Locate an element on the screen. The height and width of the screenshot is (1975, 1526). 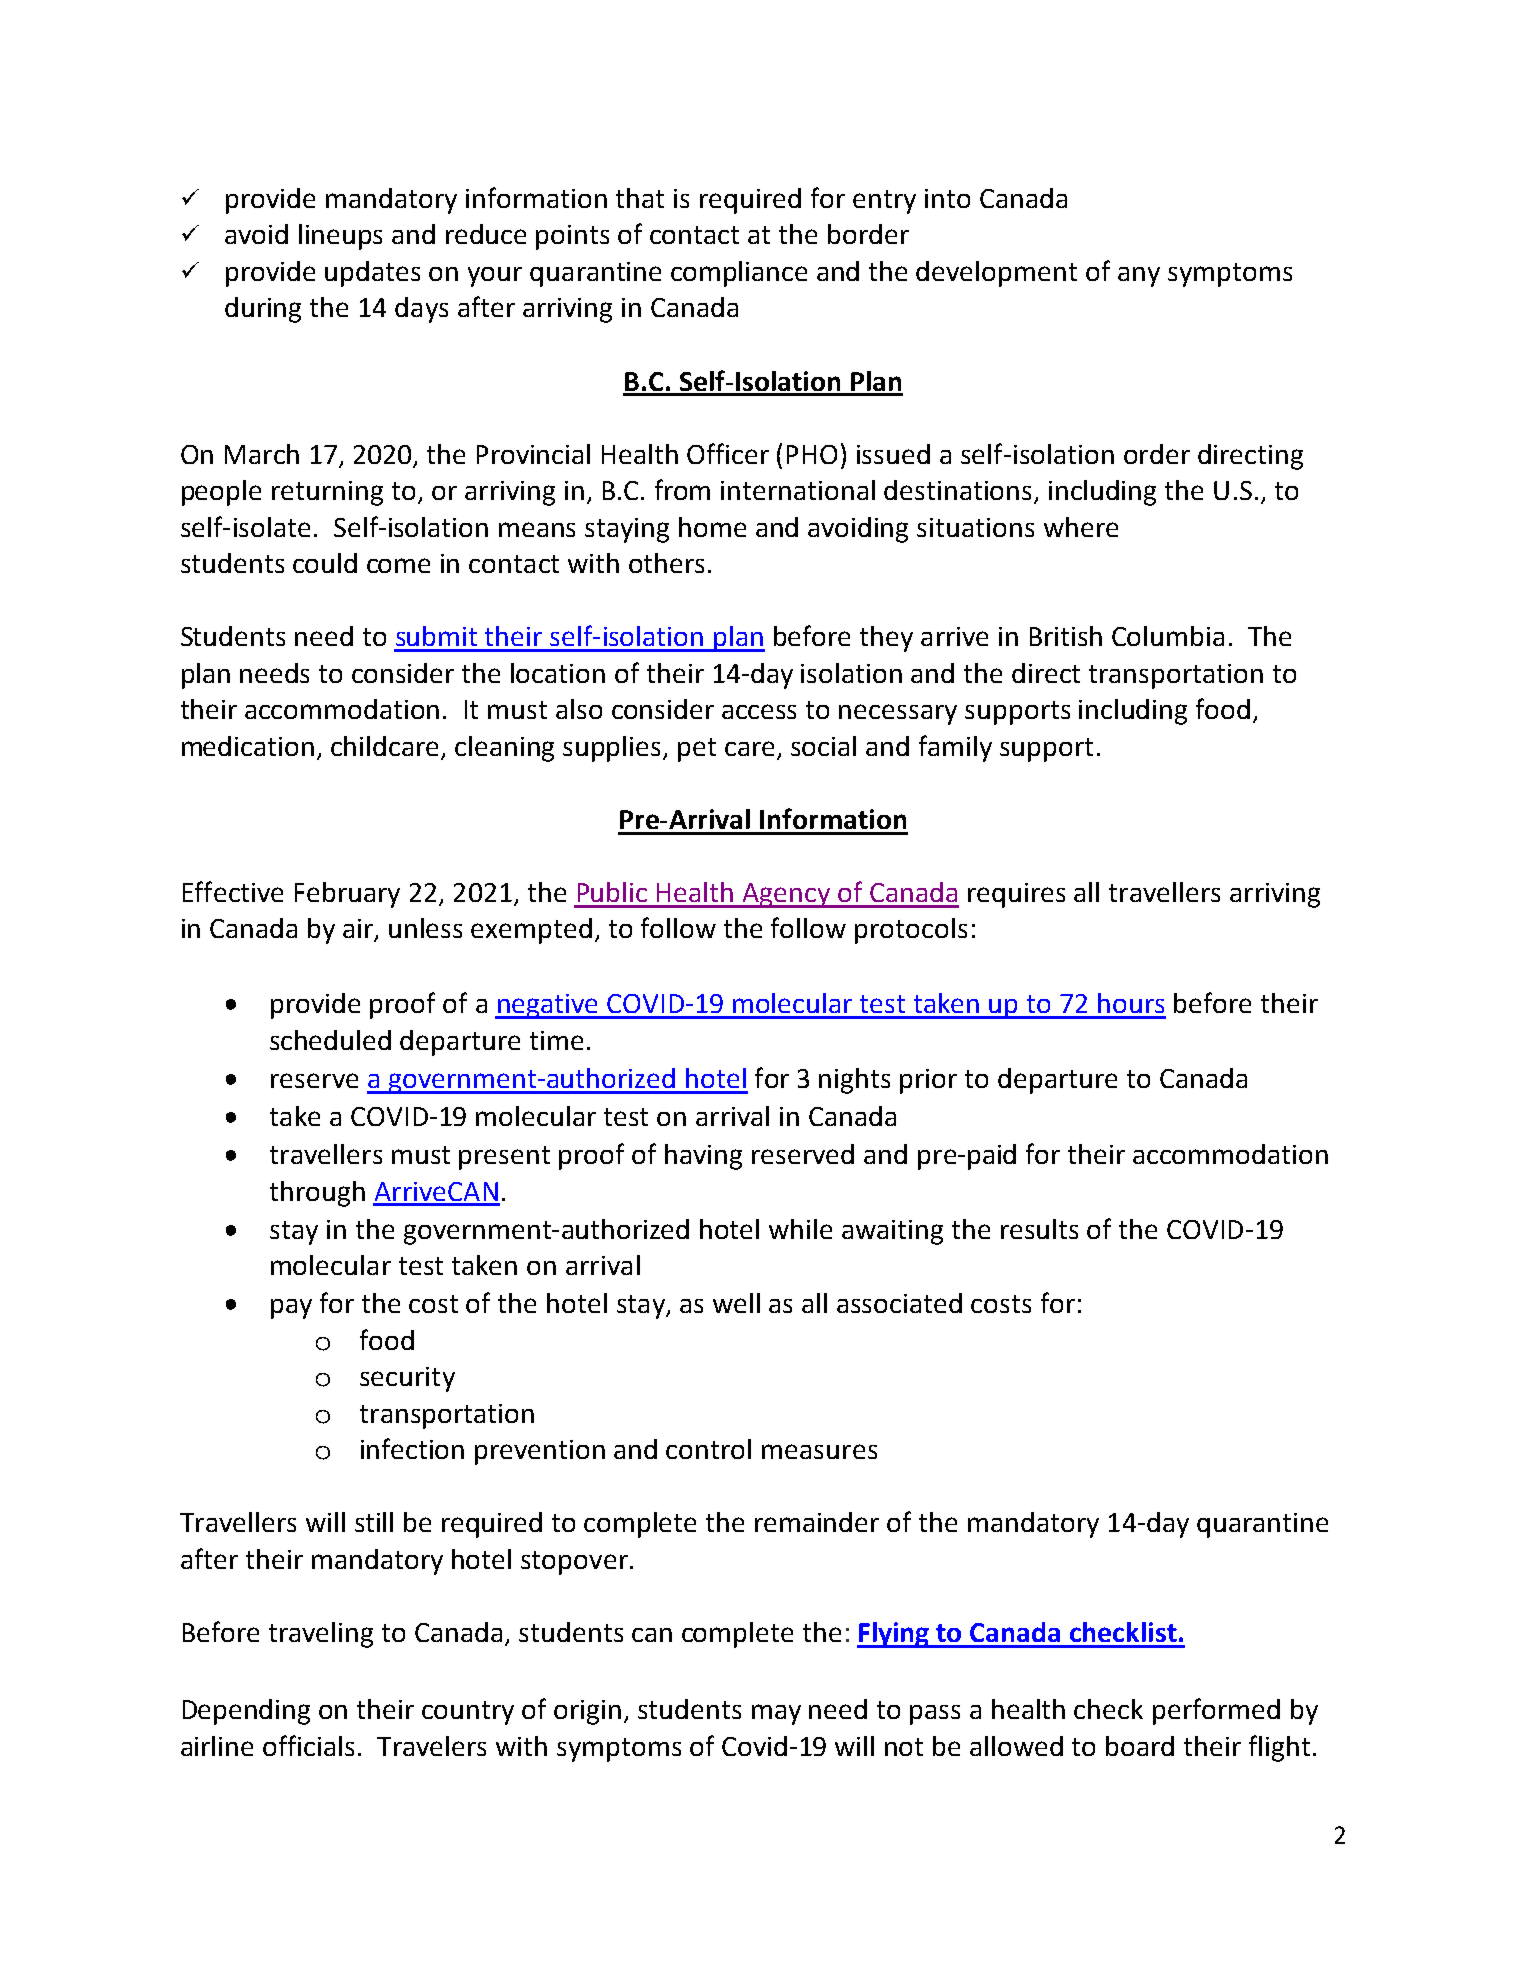
may is located at coordinates (776, 1714).
